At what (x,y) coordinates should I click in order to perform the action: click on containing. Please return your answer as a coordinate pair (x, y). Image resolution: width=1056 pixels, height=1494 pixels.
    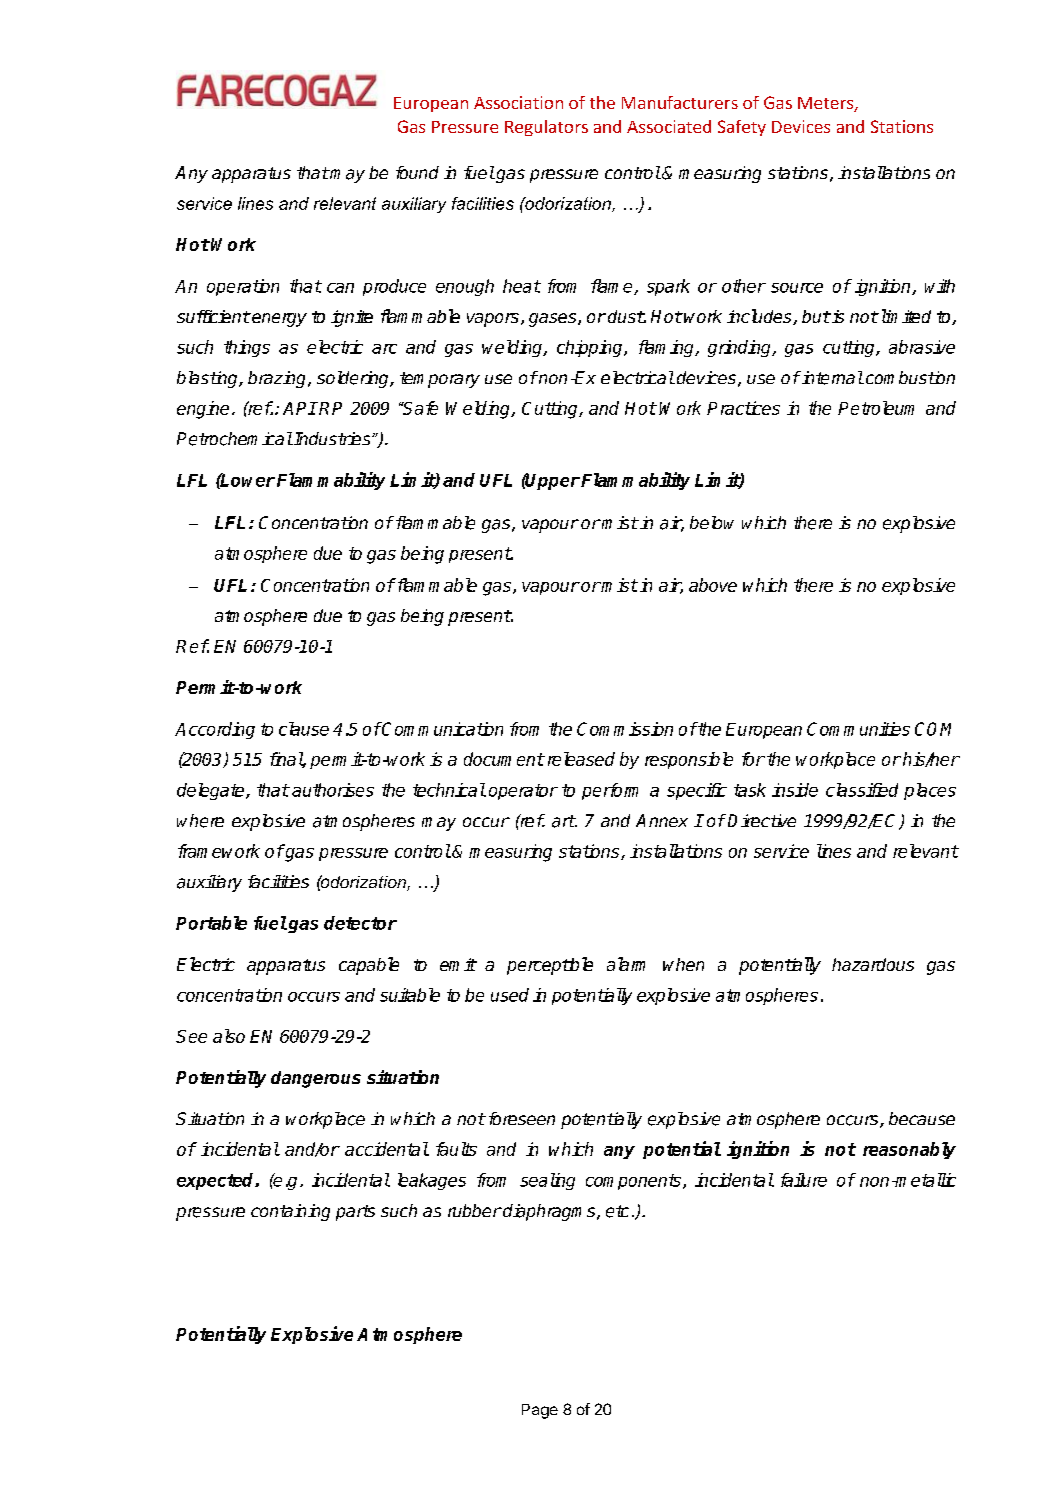
    Looking at the image, I should click on (290, 1212).
